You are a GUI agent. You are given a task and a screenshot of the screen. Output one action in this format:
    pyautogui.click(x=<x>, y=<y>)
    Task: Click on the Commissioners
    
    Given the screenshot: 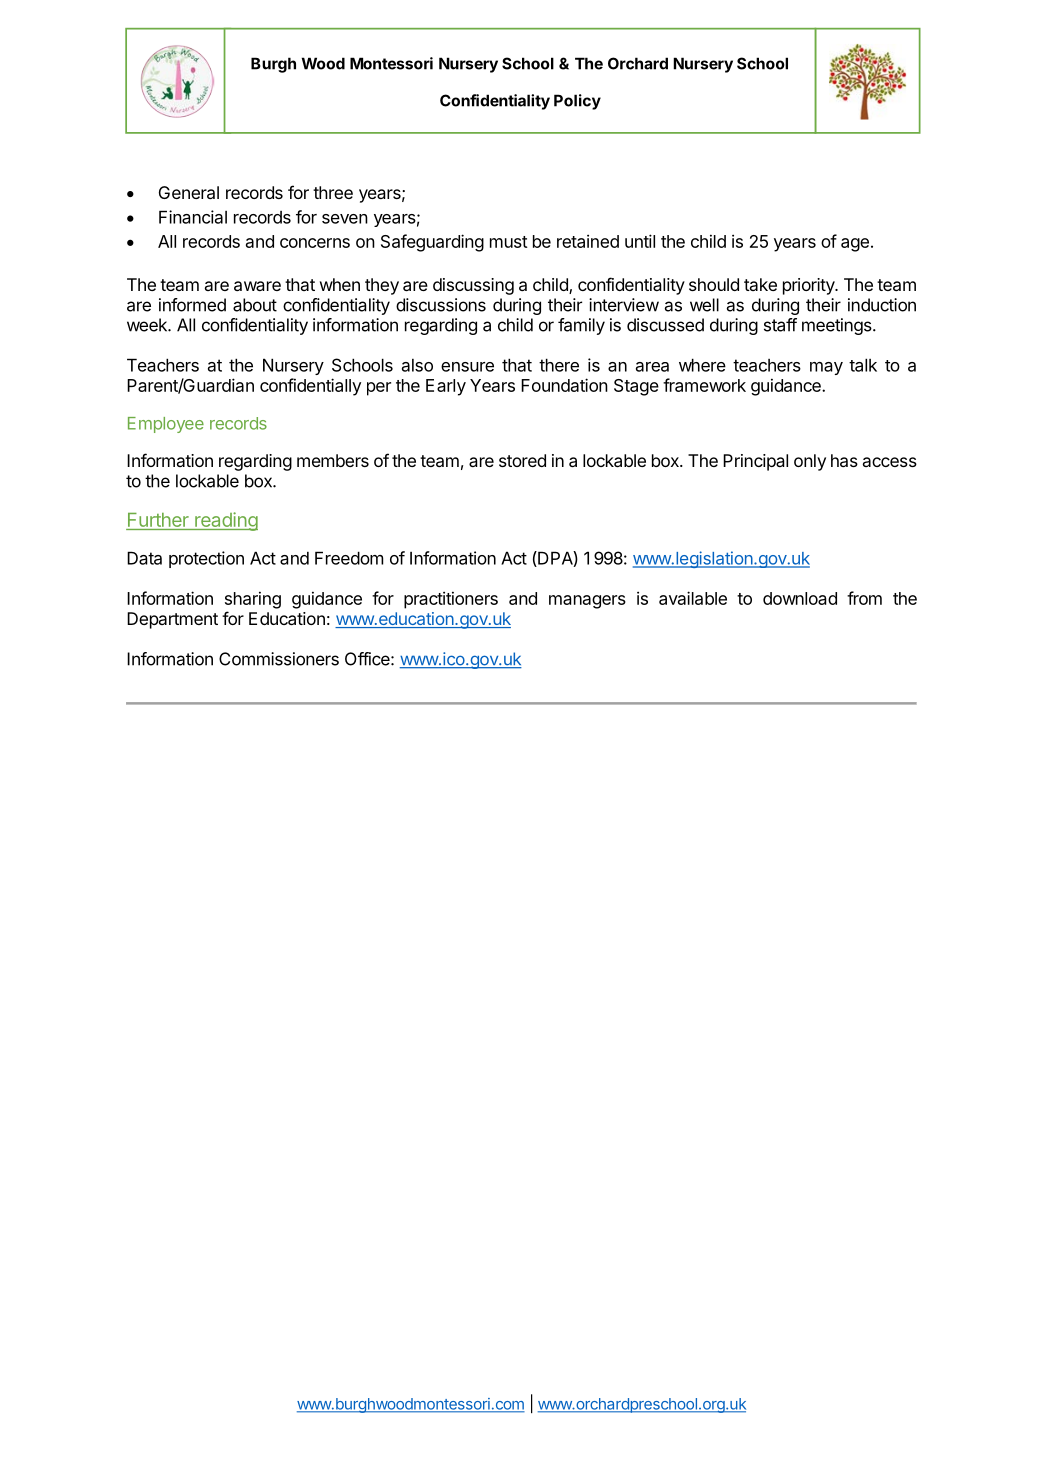 What is the action you would take?
    pyautogui.click(x=279, y=659)
